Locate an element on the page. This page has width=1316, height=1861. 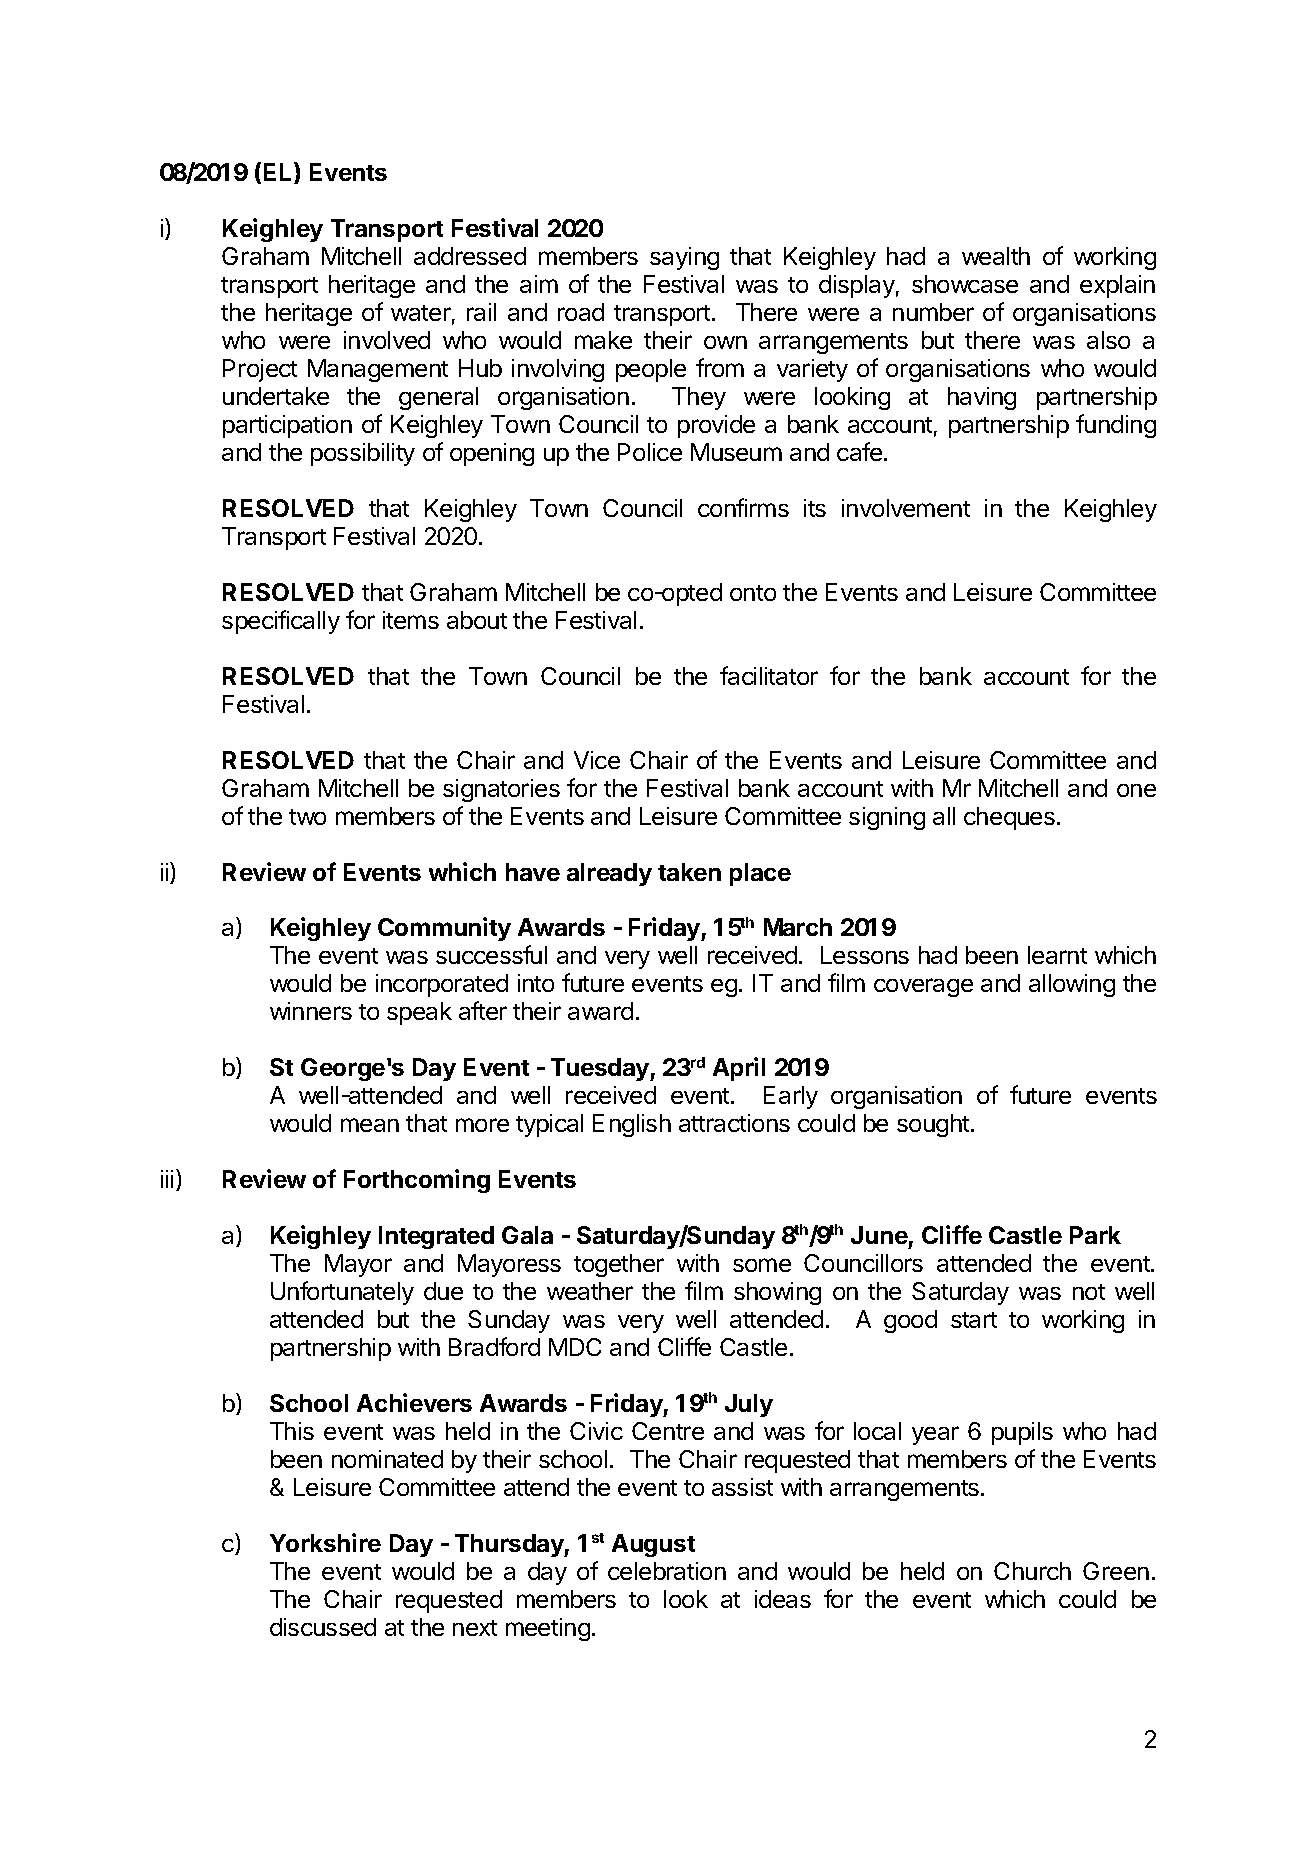
Project is located at coordinates (260, 370).
